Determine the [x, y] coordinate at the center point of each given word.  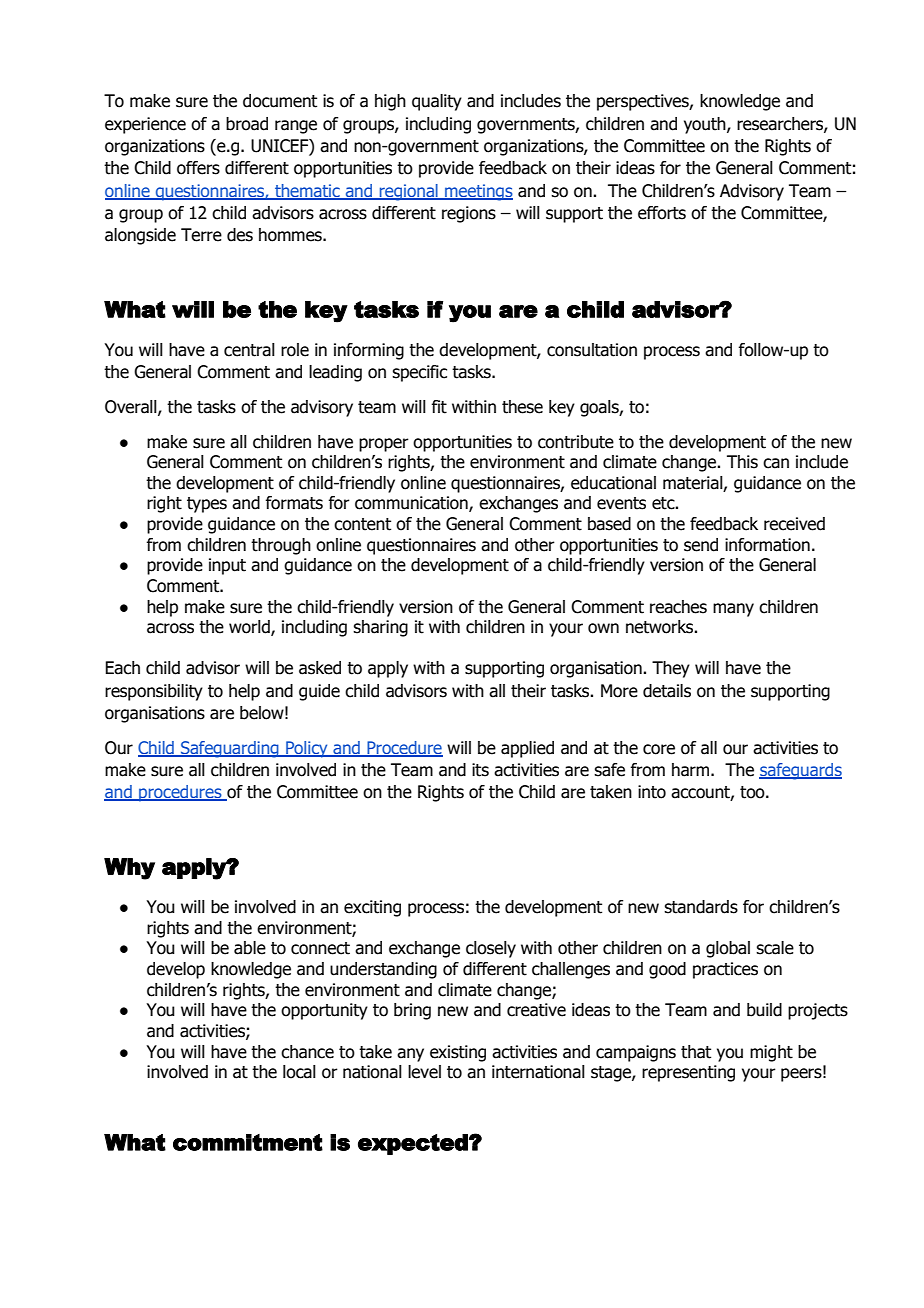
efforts [662, 213]
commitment [248, 1142]
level [424, 1072]
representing [688, 1073]
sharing [380, 628]
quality [437, 102]
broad [247, 124]
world [250, 628]
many [733, 610]
